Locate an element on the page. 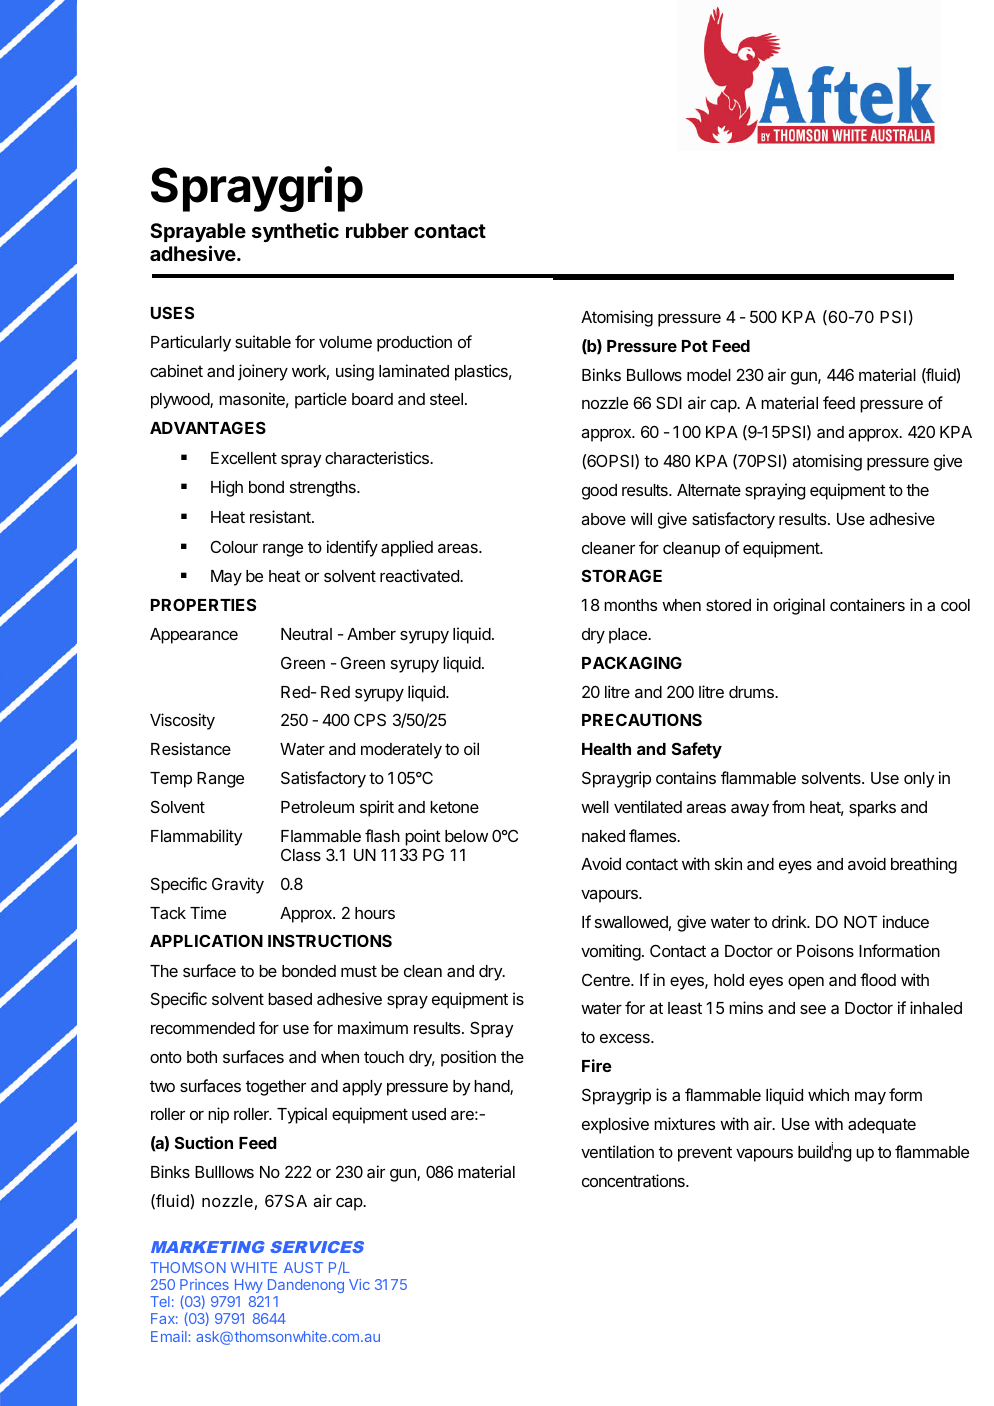 This image has height=1406, width=994. synthetic is located at coordinates (295, 232).
